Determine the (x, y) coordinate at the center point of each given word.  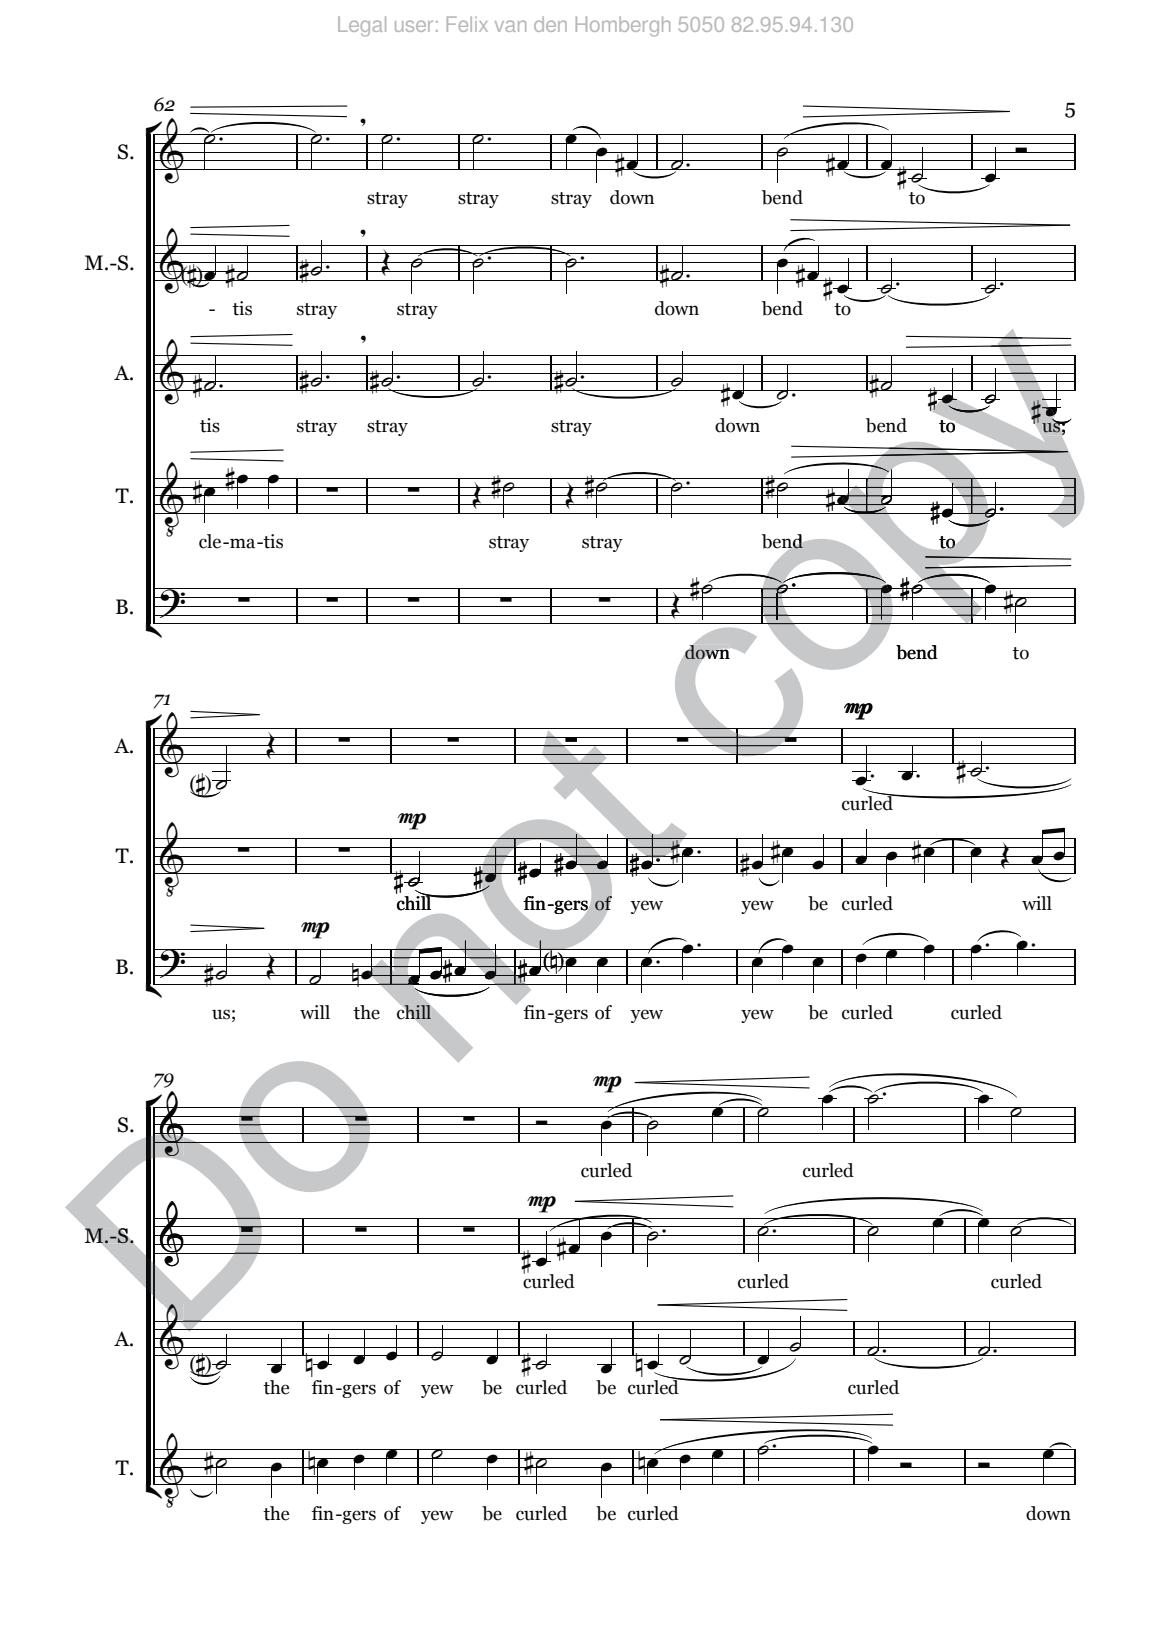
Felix (467, 24)
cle (211, 541)
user (414, 26)
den (550, 24)
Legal (362, 26)
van (510, 26)
